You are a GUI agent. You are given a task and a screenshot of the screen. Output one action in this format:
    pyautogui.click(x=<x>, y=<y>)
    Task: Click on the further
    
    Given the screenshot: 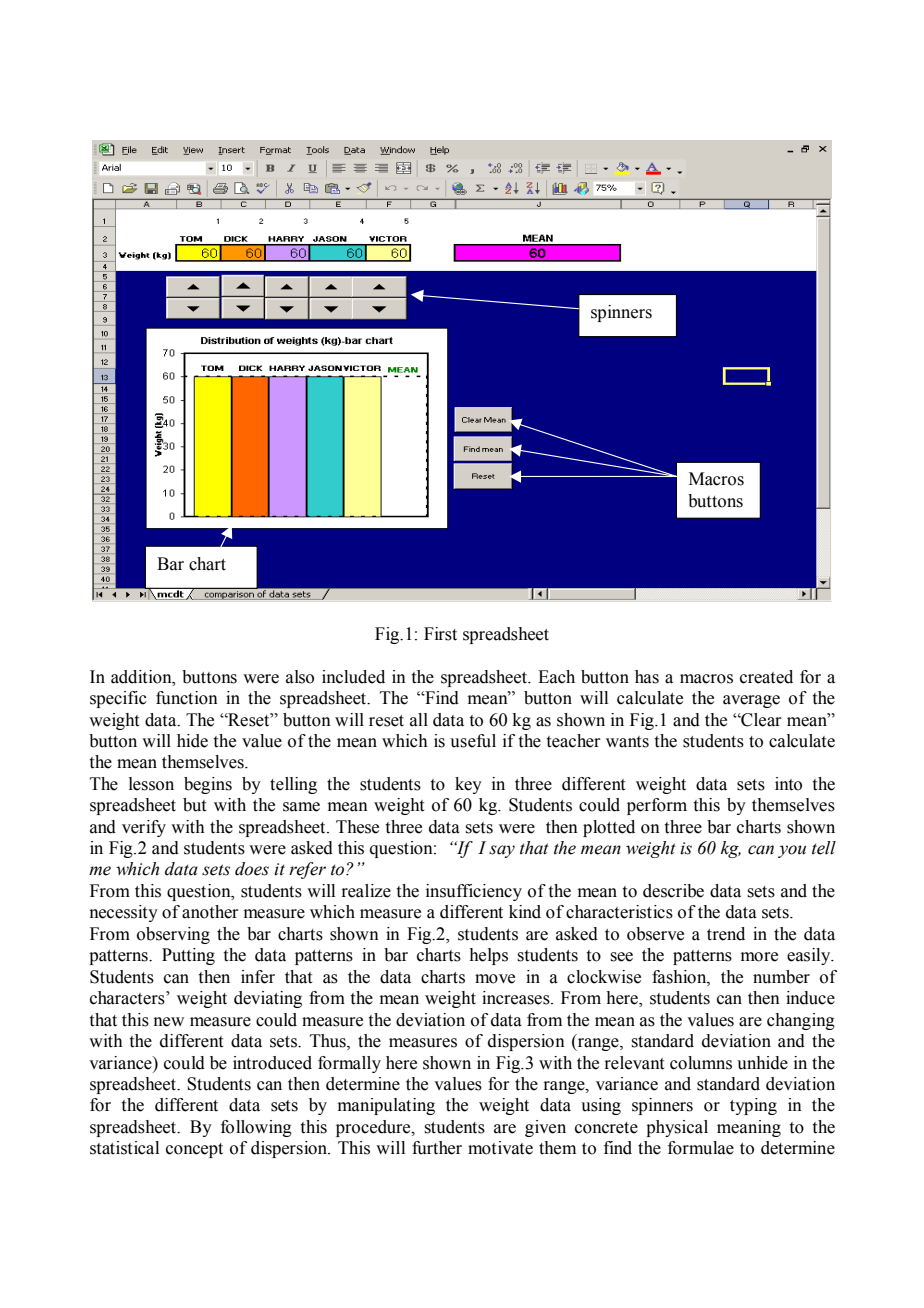 What is the action you would take?
    pyautogui.click(x=437, y=1148)
